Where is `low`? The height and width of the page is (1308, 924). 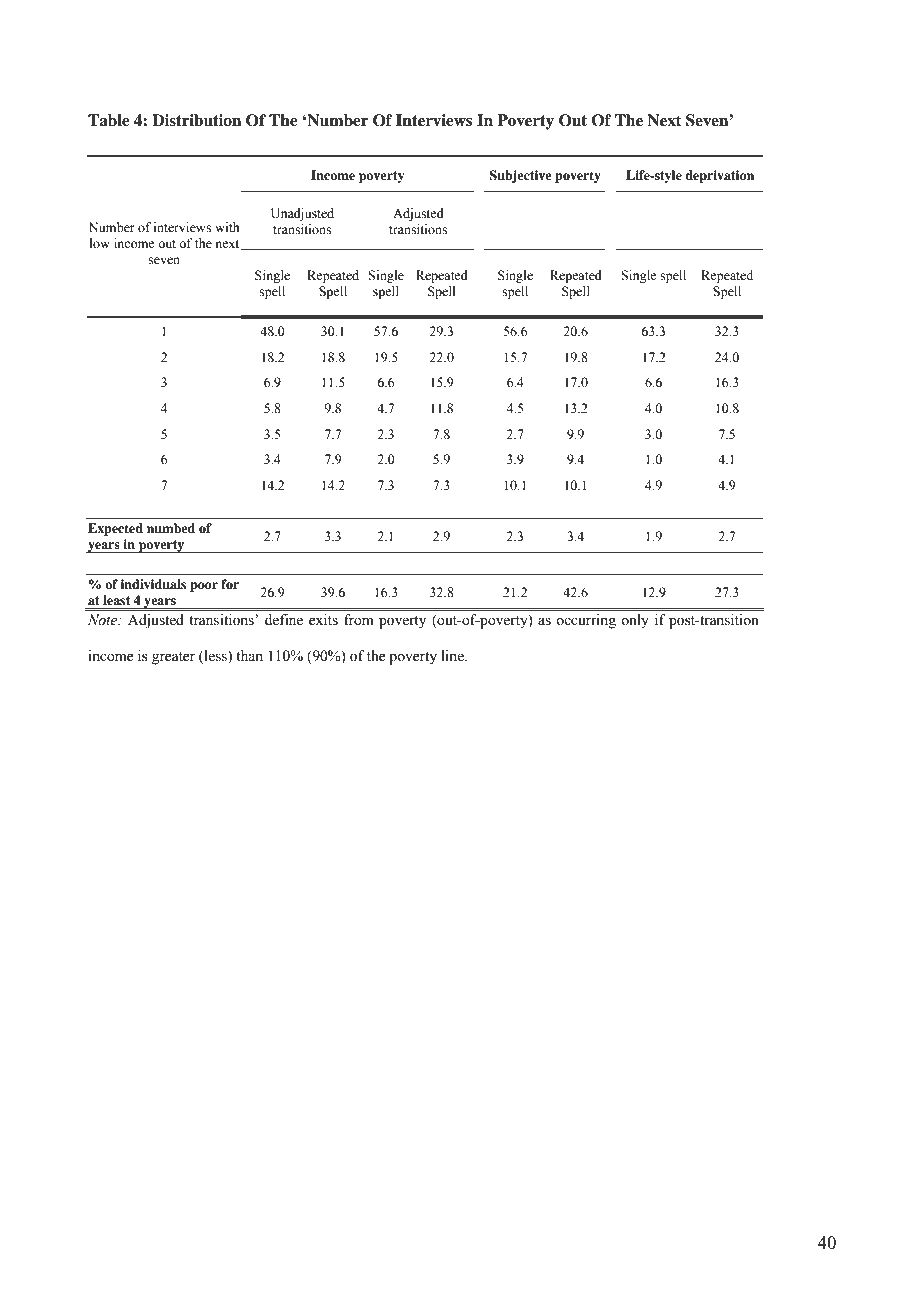
low is located at coordinates (100, 243).
